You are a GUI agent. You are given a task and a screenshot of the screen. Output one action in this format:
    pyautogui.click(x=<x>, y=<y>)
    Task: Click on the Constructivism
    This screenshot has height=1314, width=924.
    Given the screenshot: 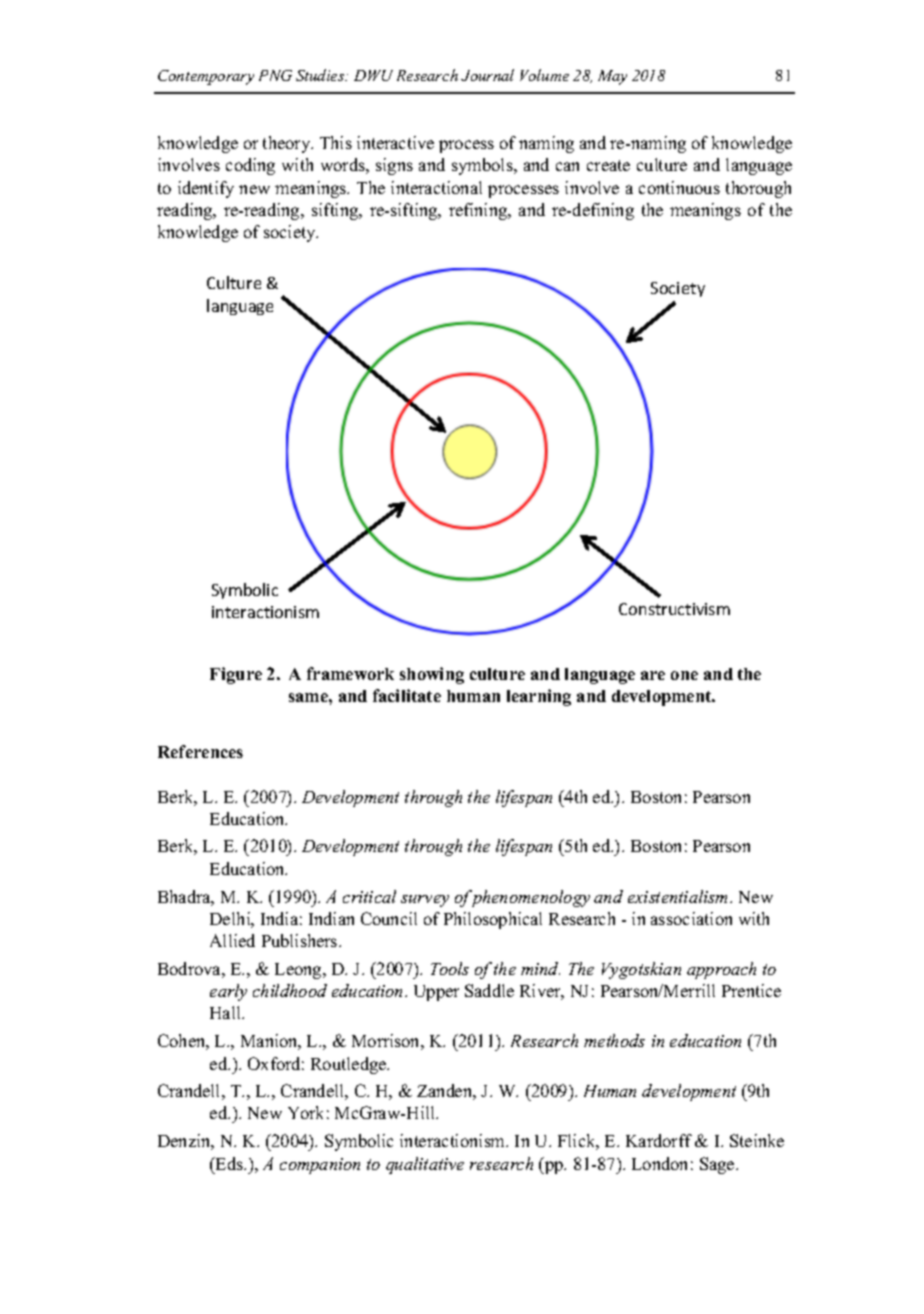 What is the action you would take?
    pyautogui.click(x=674, y=609)
